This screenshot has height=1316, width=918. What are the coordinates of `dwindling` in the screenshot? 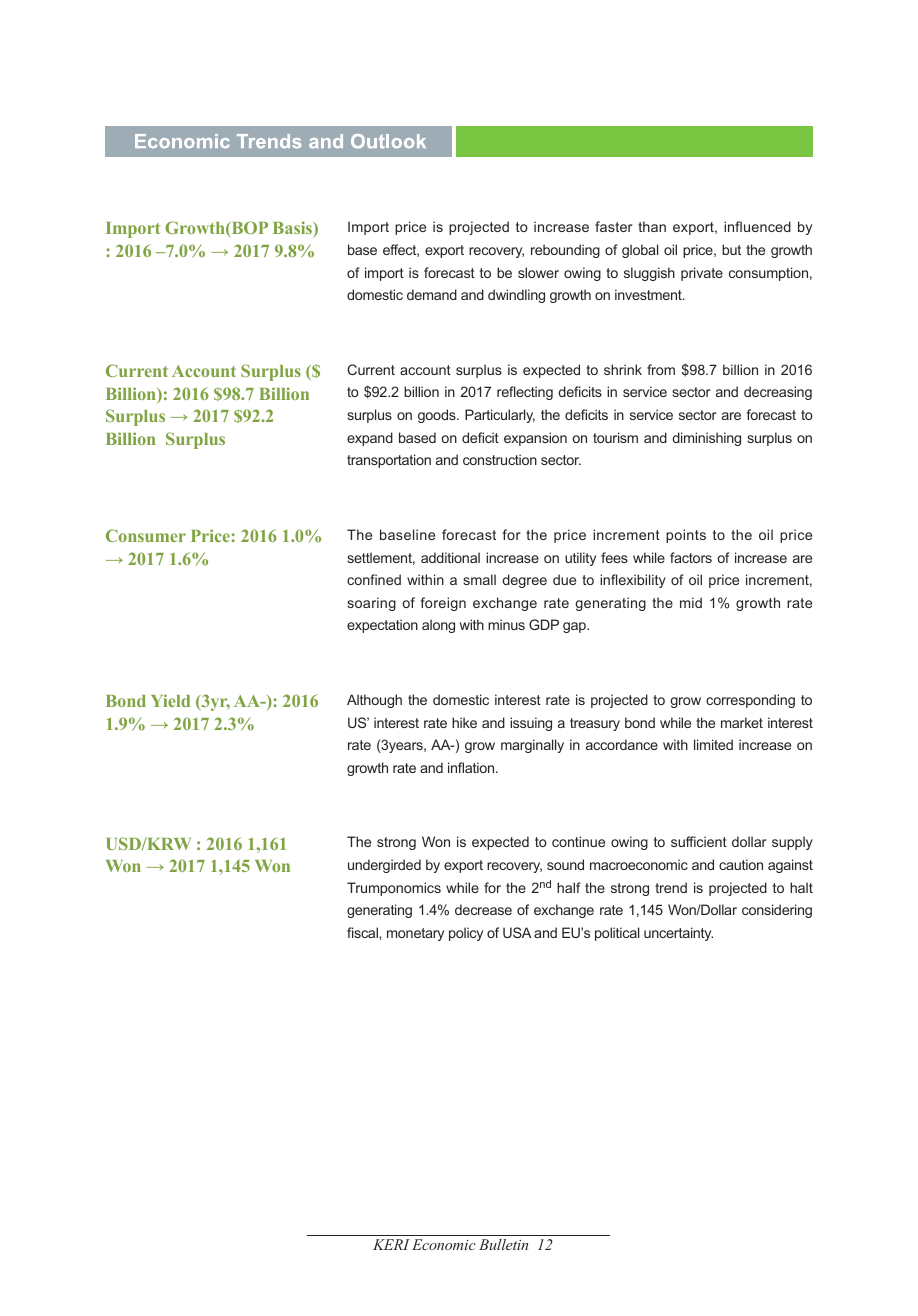 It's located at (516, 296).
